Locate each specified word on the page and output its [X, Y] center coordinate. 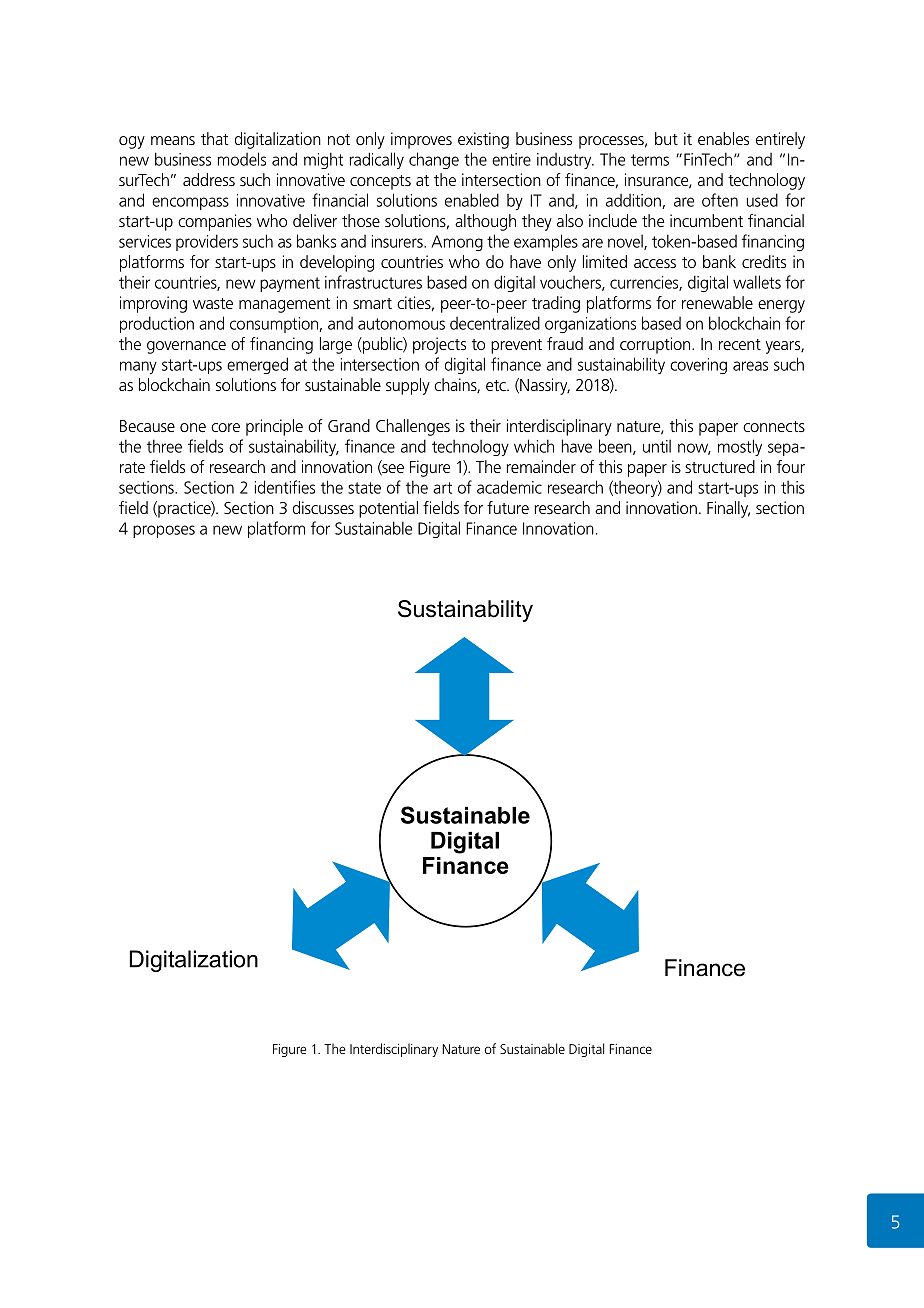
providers [207, 242]
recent [740, 344]
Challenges [413, 427]
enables [723, 138]
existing [483, 140]
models [241, 159]
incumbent [706, 220]
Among [457, 243]
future [508, 507]
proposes [164, 531]
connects [774, 426]
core [225, 427]
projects [439, 345]
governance [186, 347]
